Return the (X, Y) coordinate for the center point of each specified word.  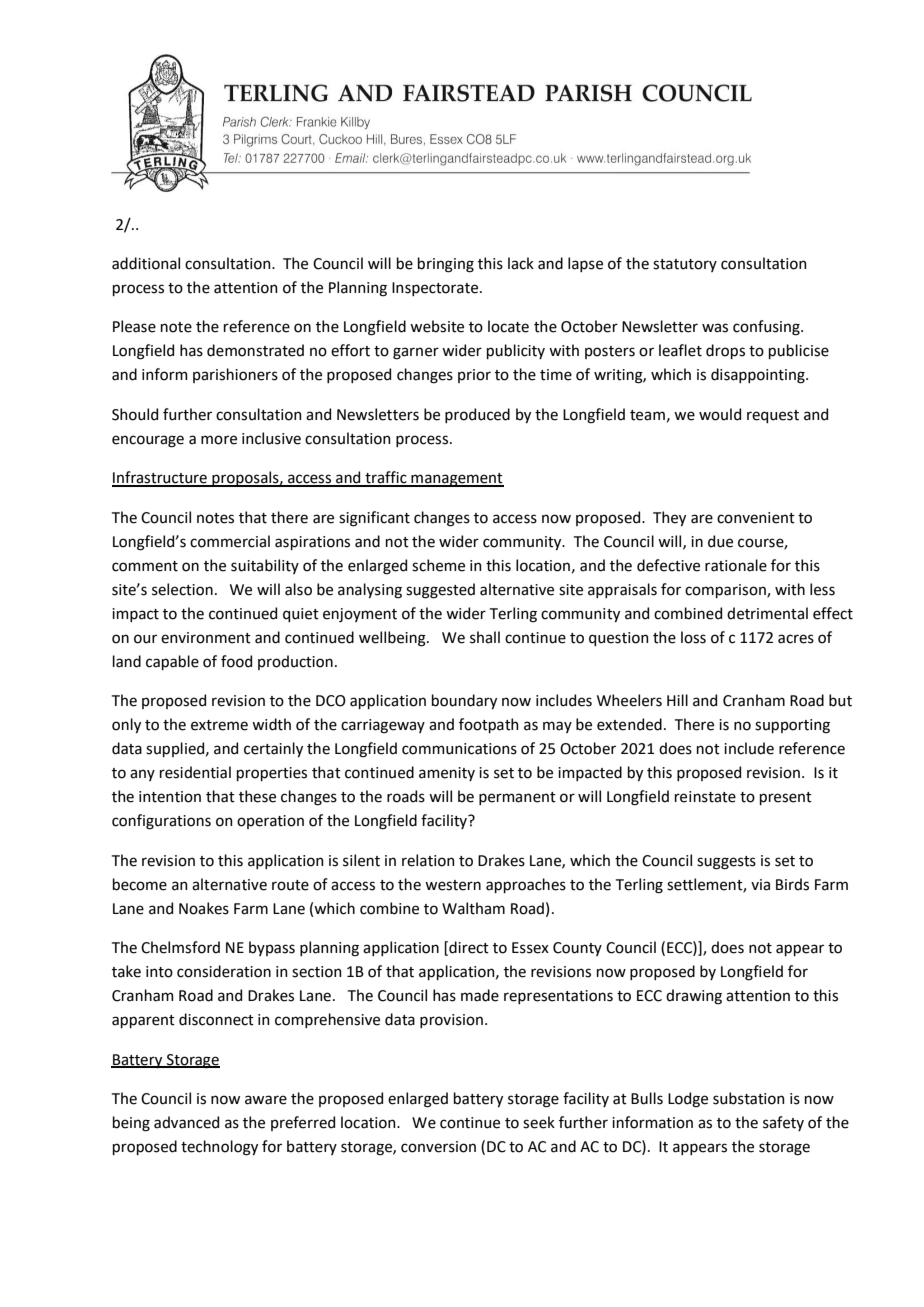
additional (146, 263)
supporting (792, 726)
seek (539, 1122)
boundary (464, 701)
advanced (186, 1122)
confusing (767, 328)
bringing (446, 265)
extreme (219, 725)
